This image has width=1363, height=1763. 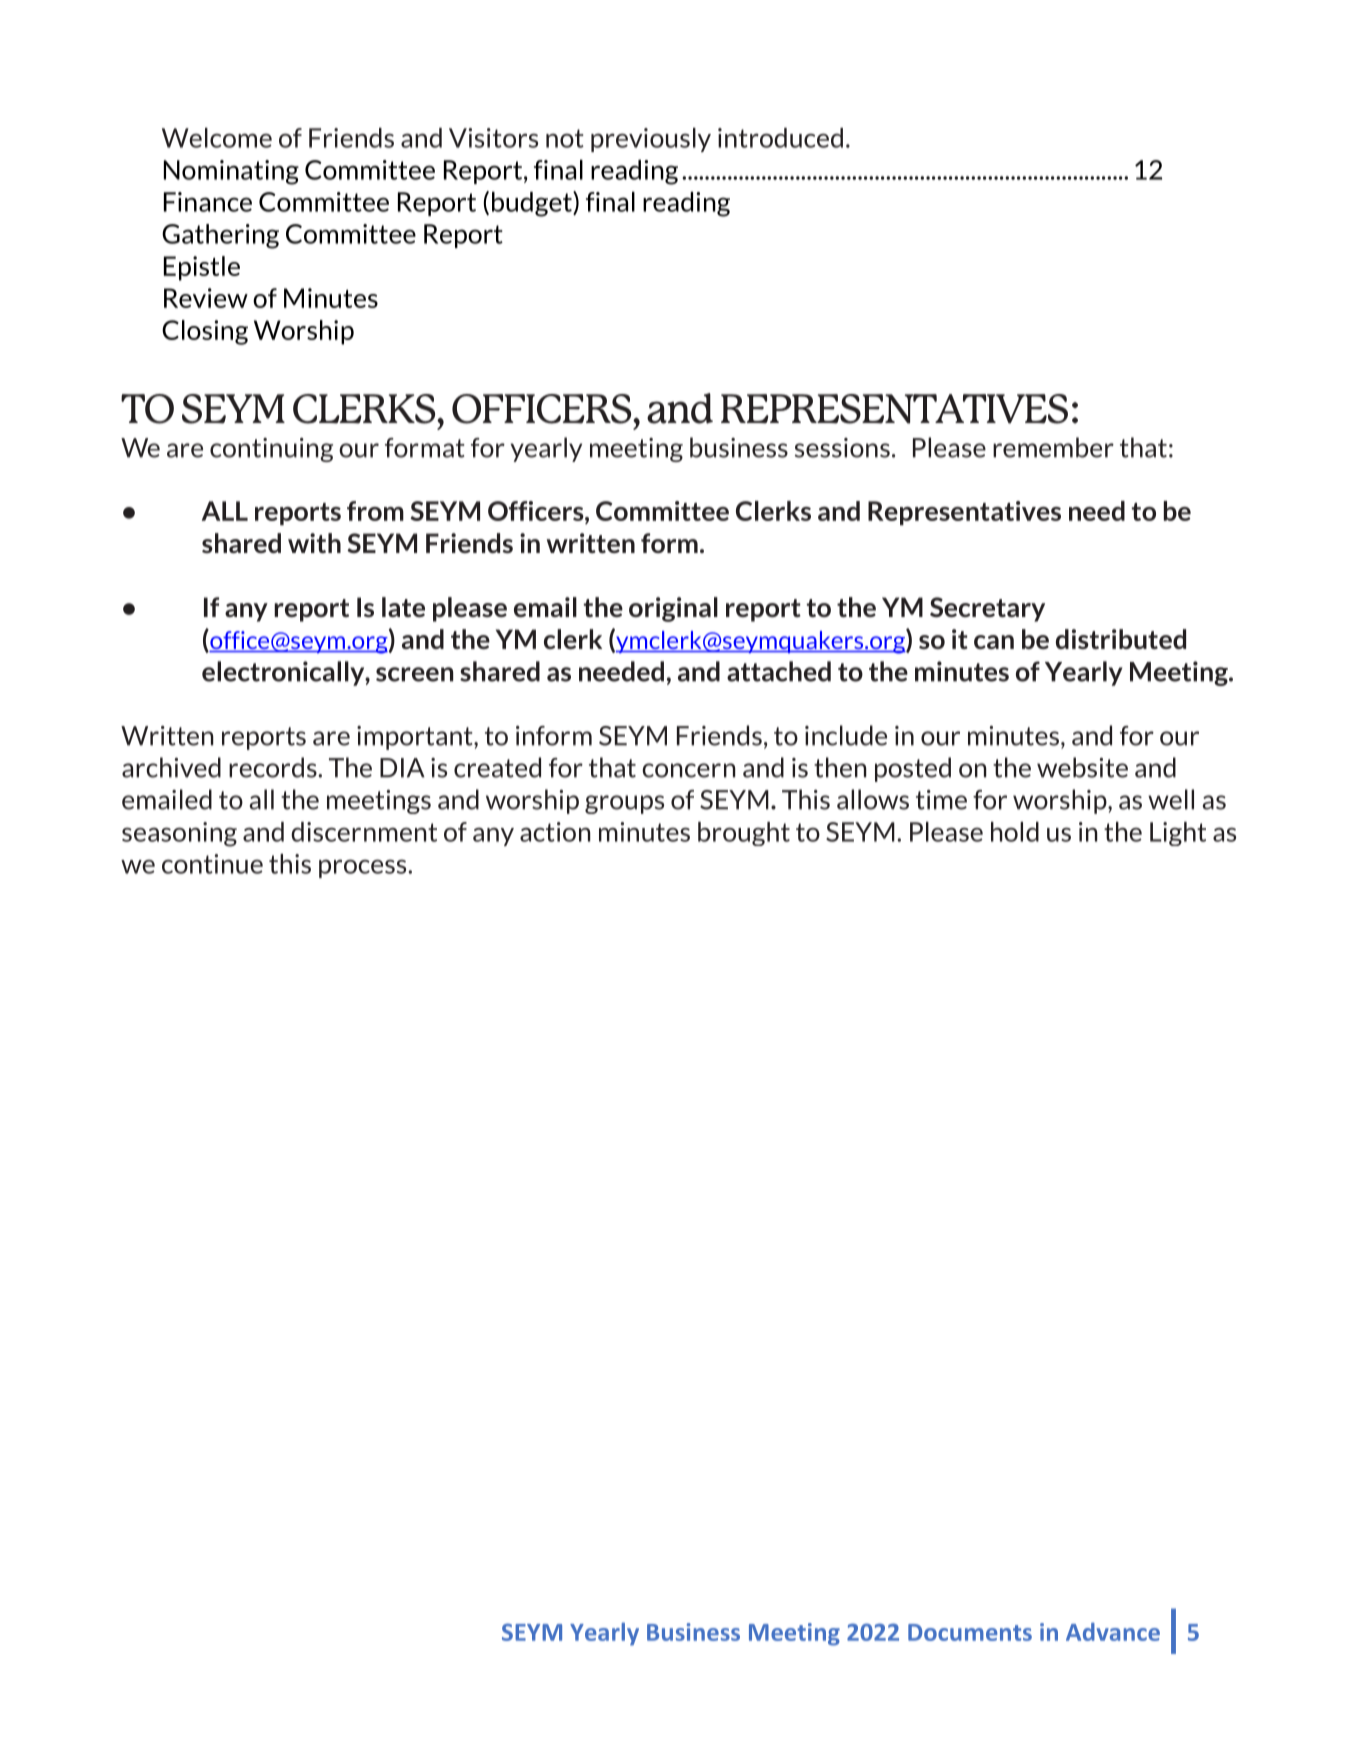 What do you see at coordinates (651, 140) in the image?
I see `previously` at bounding box center [651, 140].
